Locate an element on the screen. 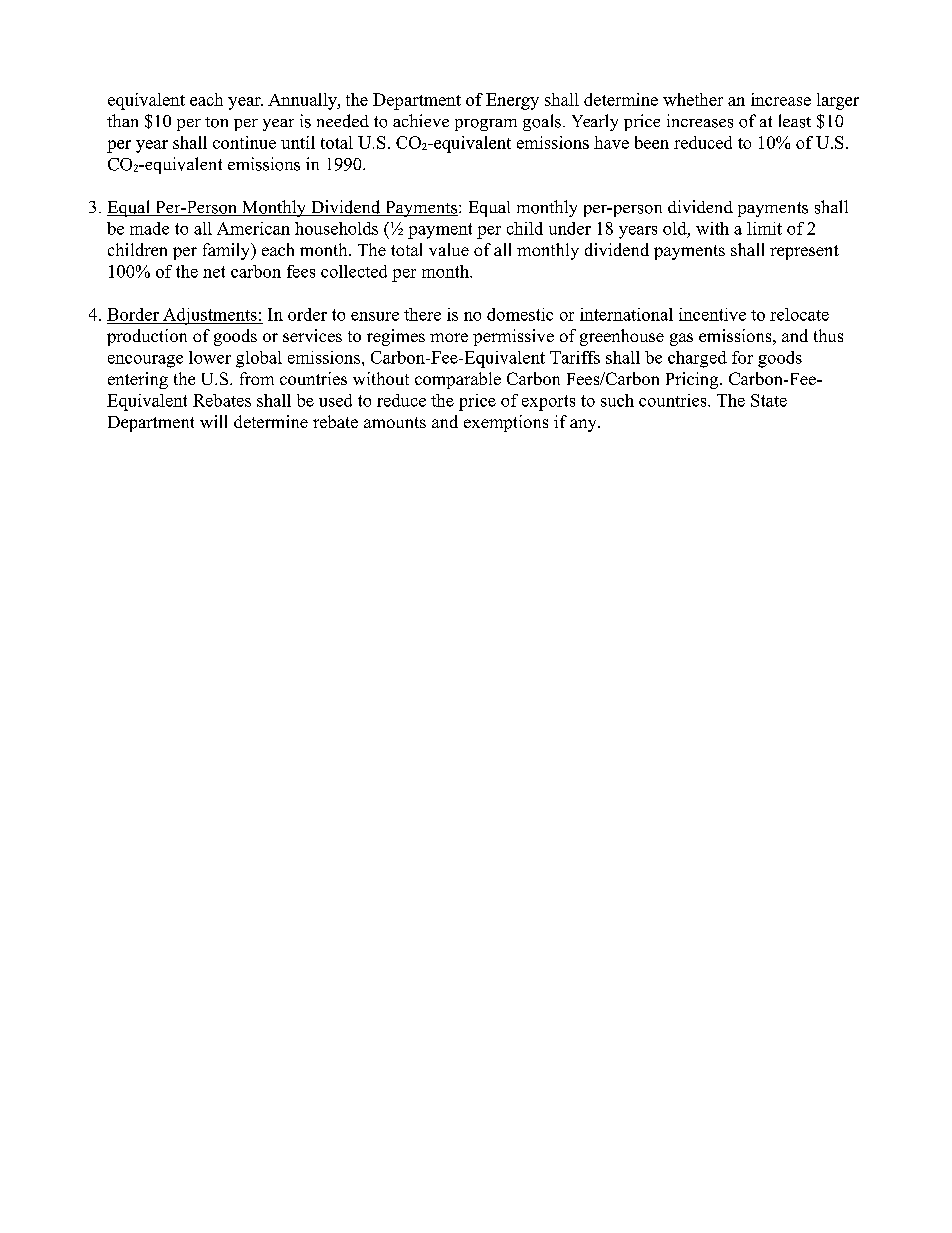 This screenshot has height=1233, width=952. been is located at coordinates (652, 142).
